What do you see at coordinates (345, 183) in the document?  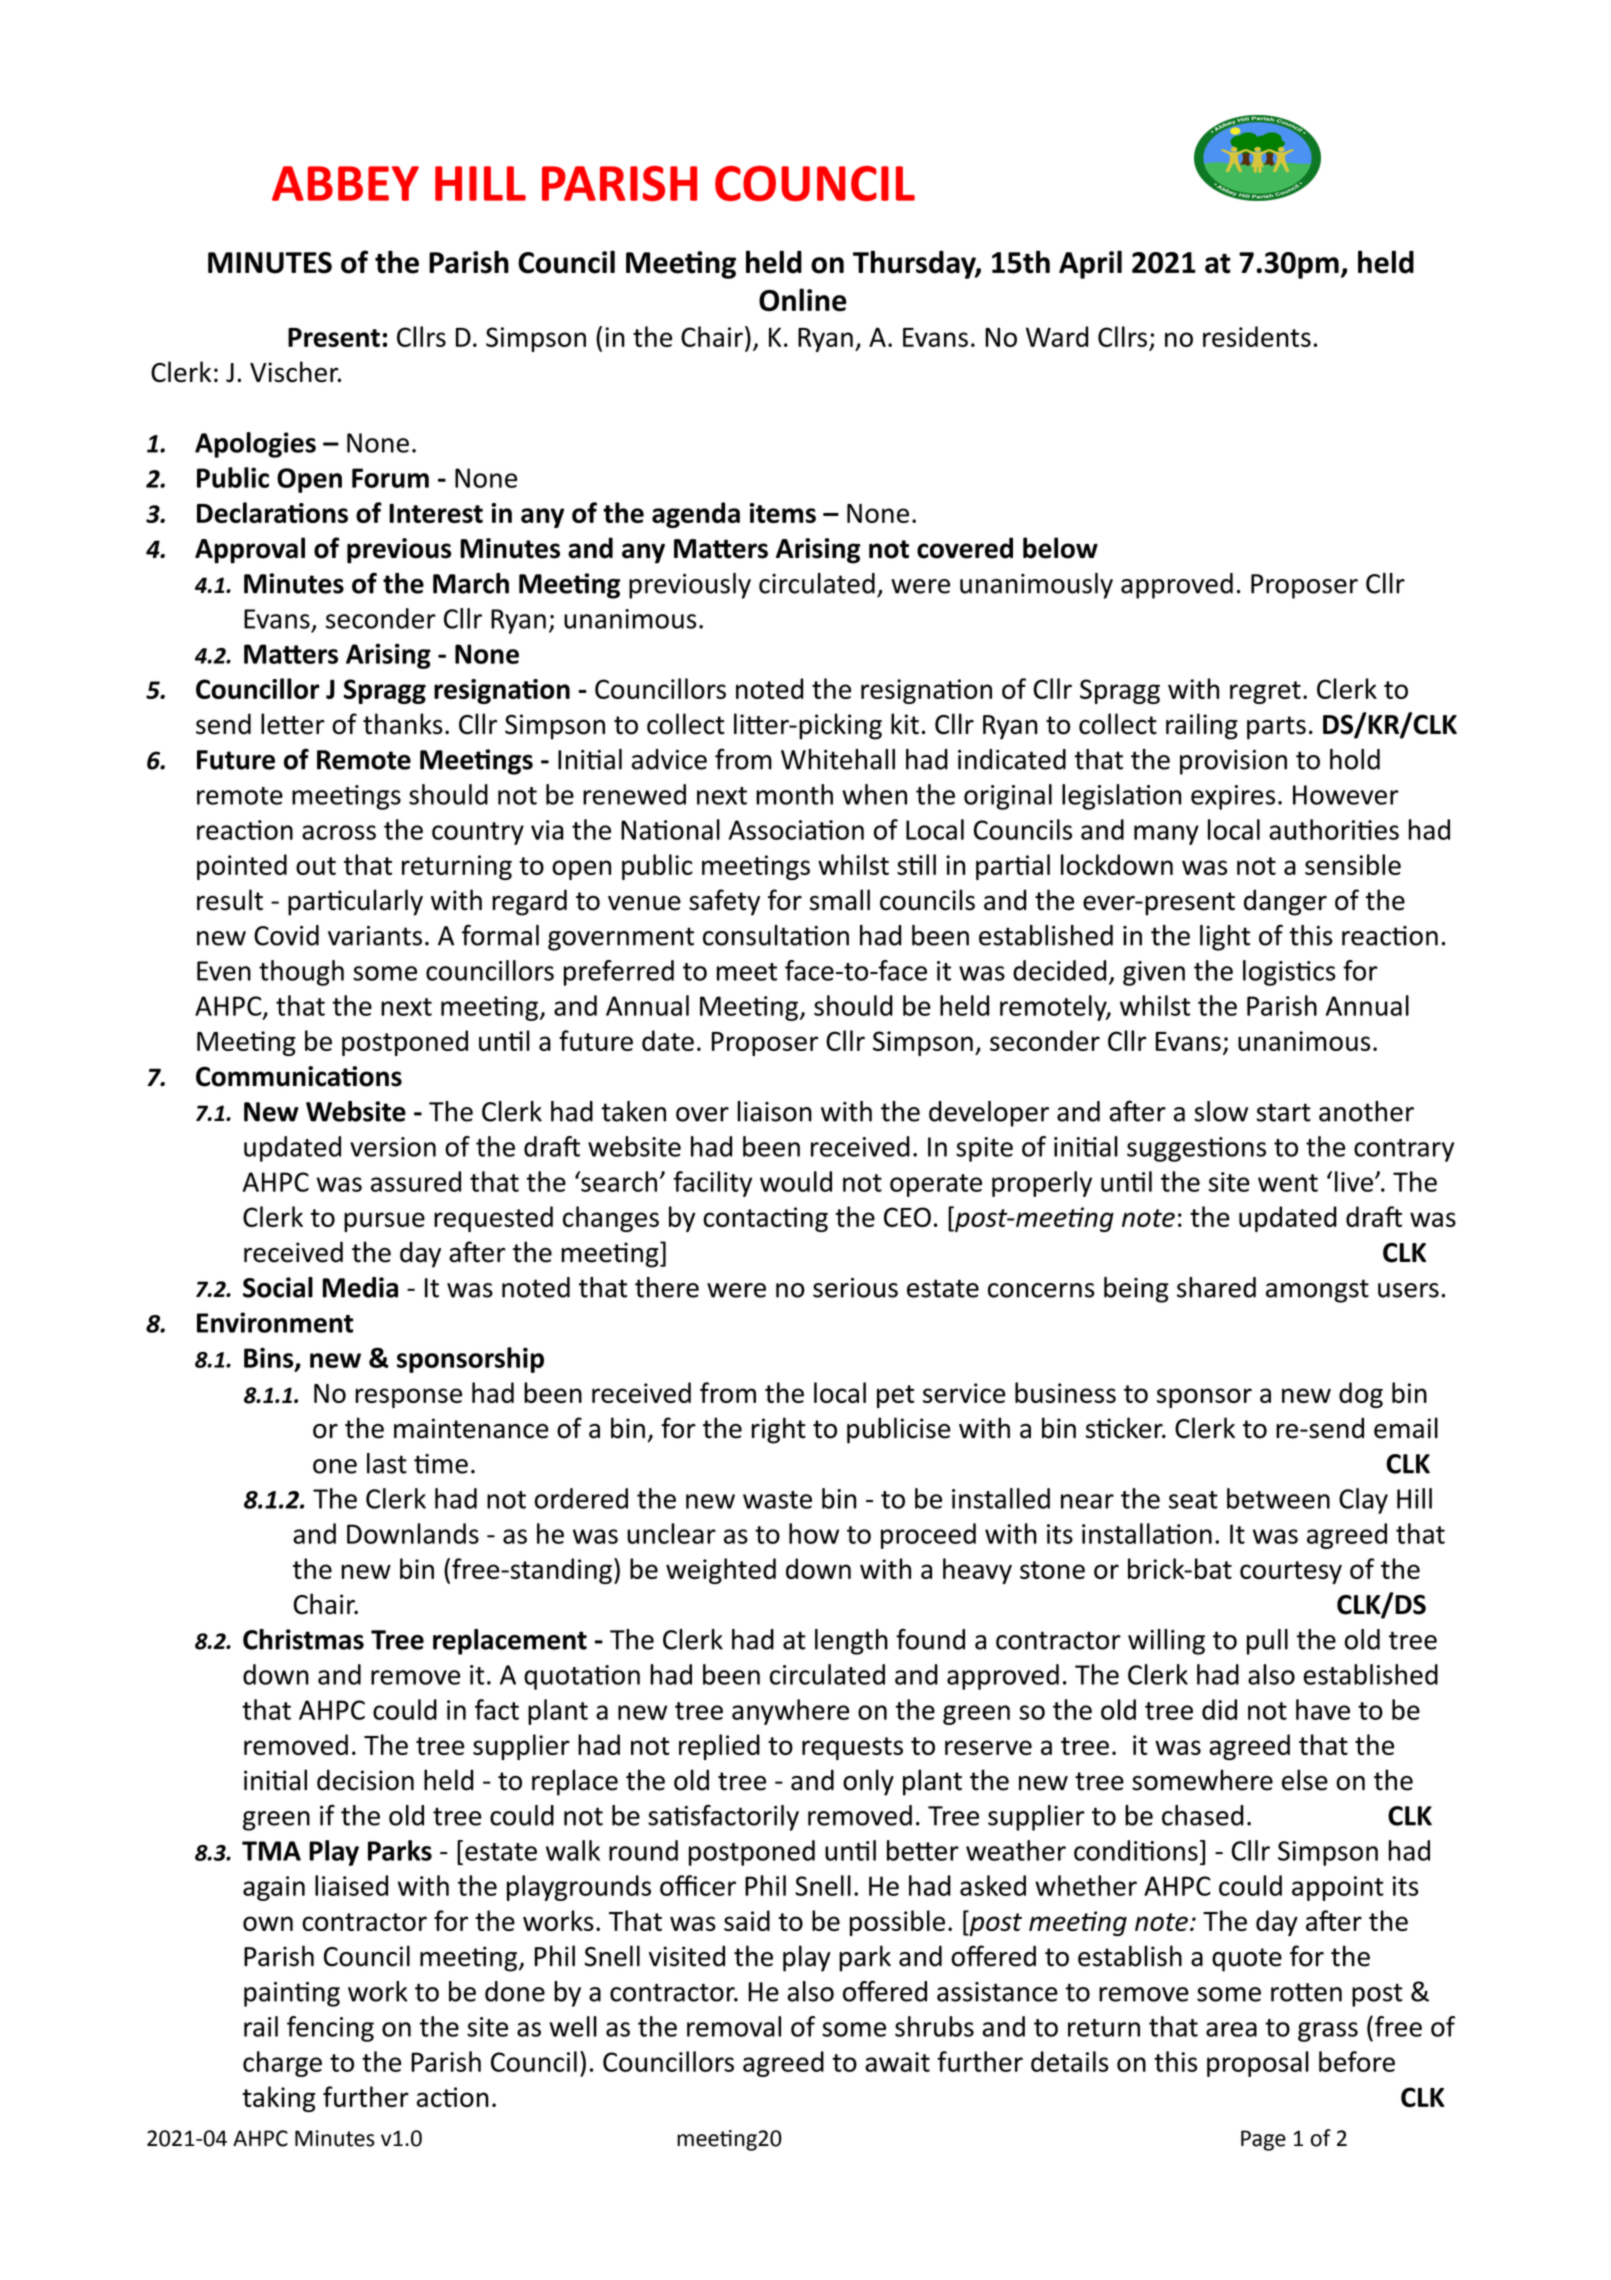 I see `ABBEY` at bounding box center [345, 183].
